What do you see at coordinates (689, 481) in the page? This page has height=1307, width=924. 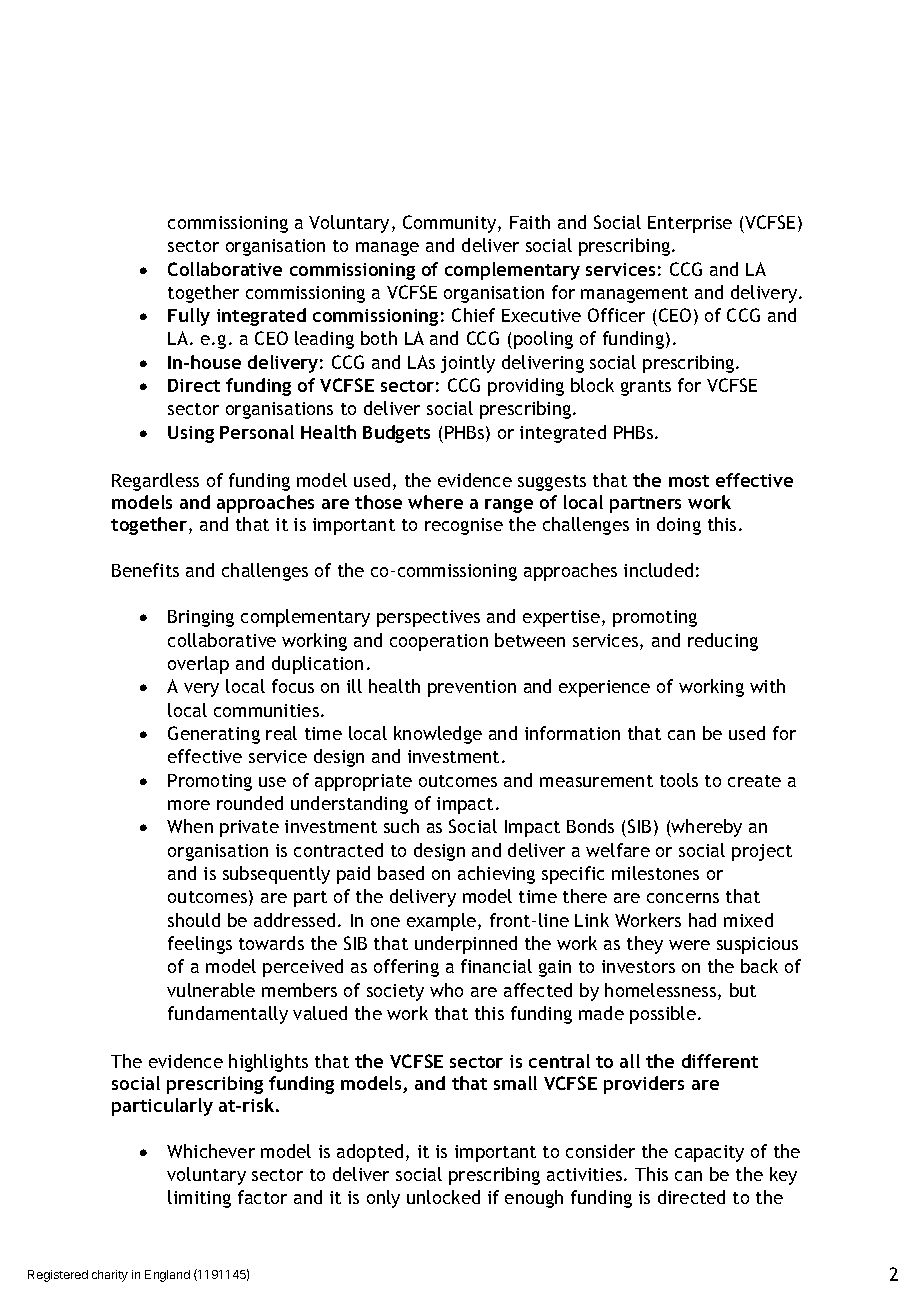 I see `most` at bounding box center [689, 481].
